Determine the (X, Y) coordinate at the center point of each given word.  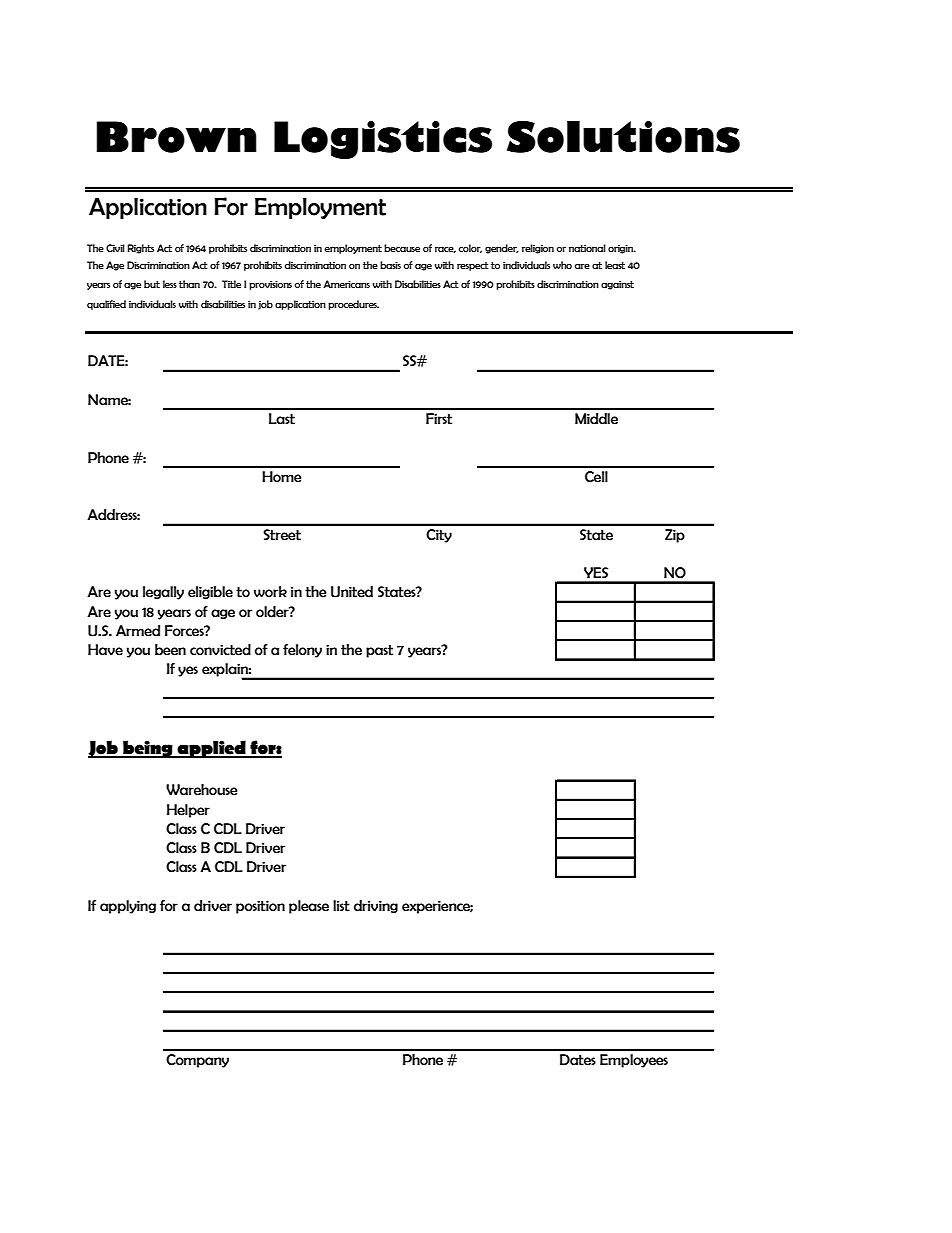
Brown (176, 137)
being (148, 749)
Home (282, 477)
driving (376, 906)
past (379, 651)
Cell (596, 477)
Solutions (623, 137)
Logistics (383, 140)
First (439, 419)
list (341, 906)
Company (197, 1061)
